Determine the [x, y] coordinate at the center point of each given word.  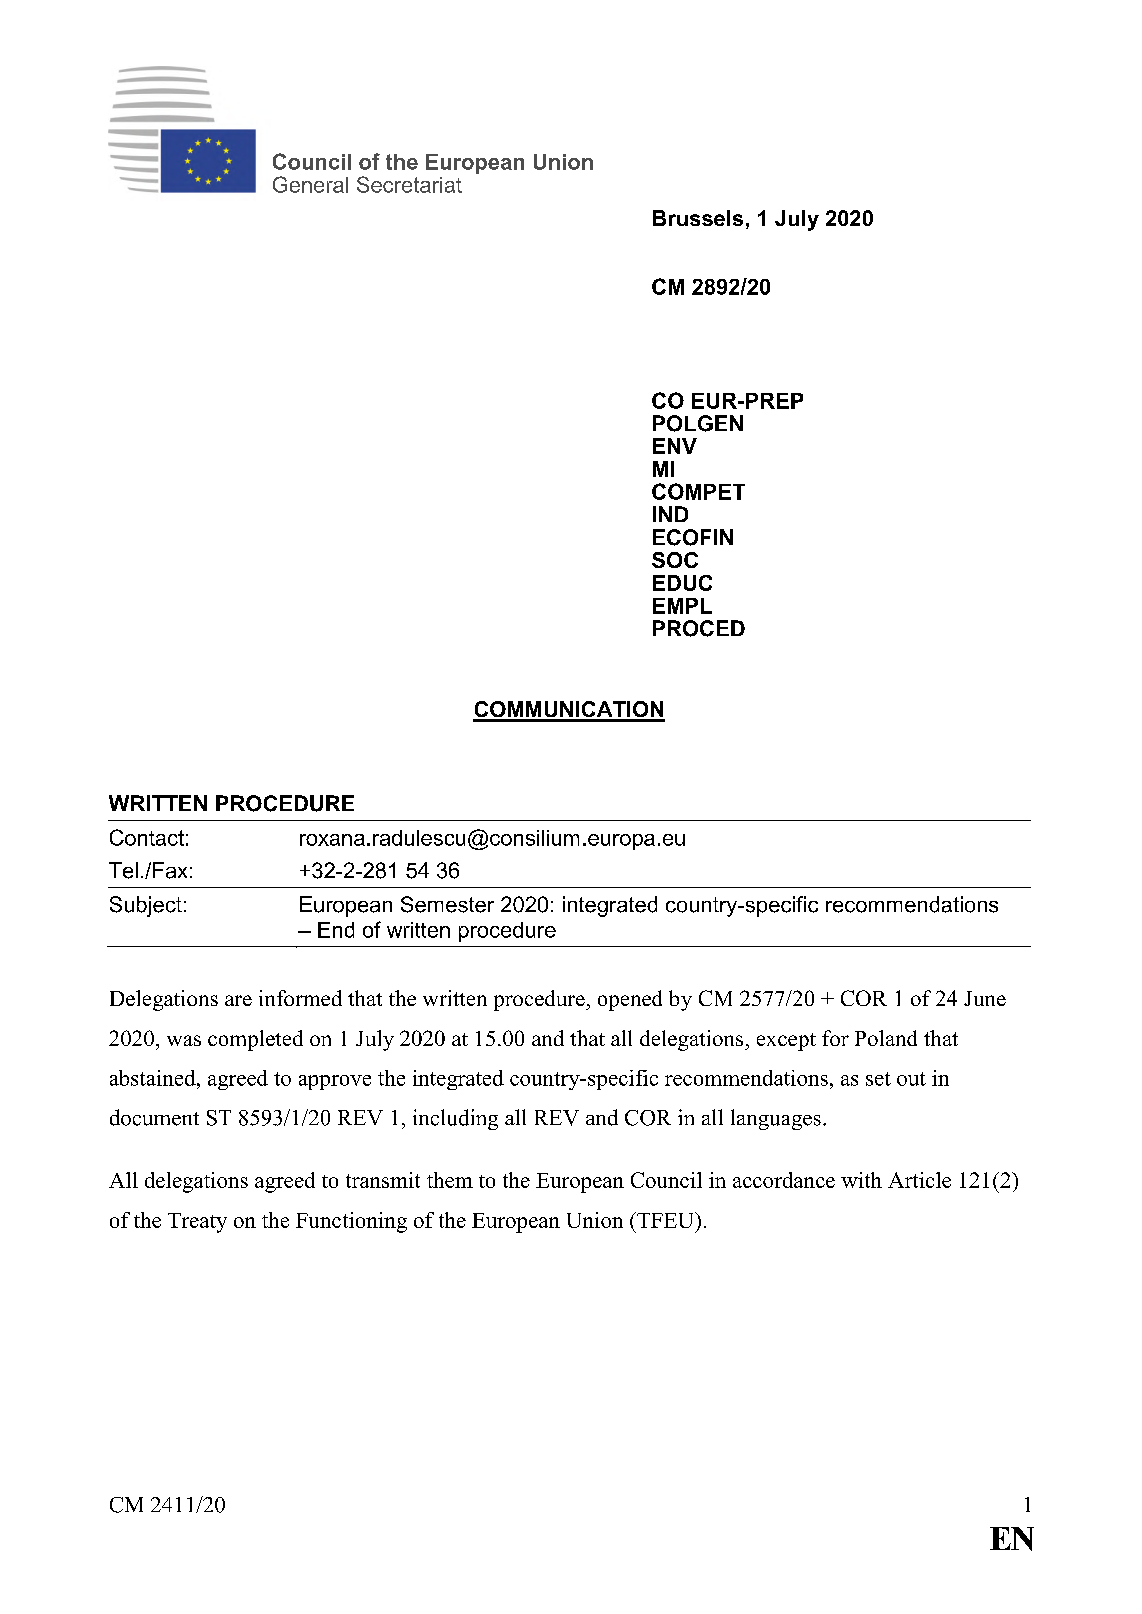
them [450, 1180]
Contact [147, 837]
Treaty [197, 1223]
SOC [675, 560]
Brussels [698, 218]
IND [670, 514]
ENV [675, 446]
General [310, 184]
